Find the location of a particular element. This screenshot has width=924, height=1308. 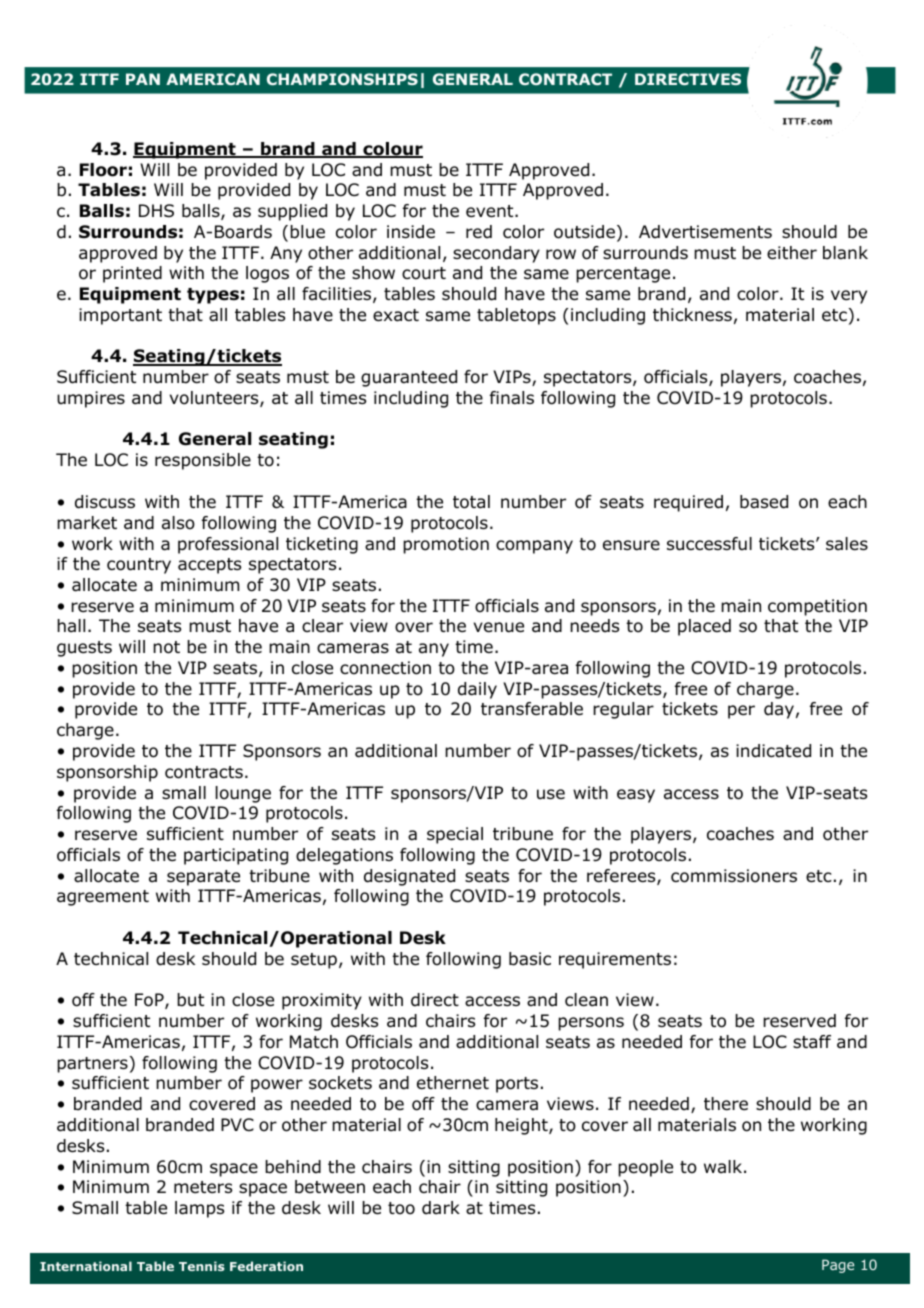

colour is located at coordinates (392, 150).
